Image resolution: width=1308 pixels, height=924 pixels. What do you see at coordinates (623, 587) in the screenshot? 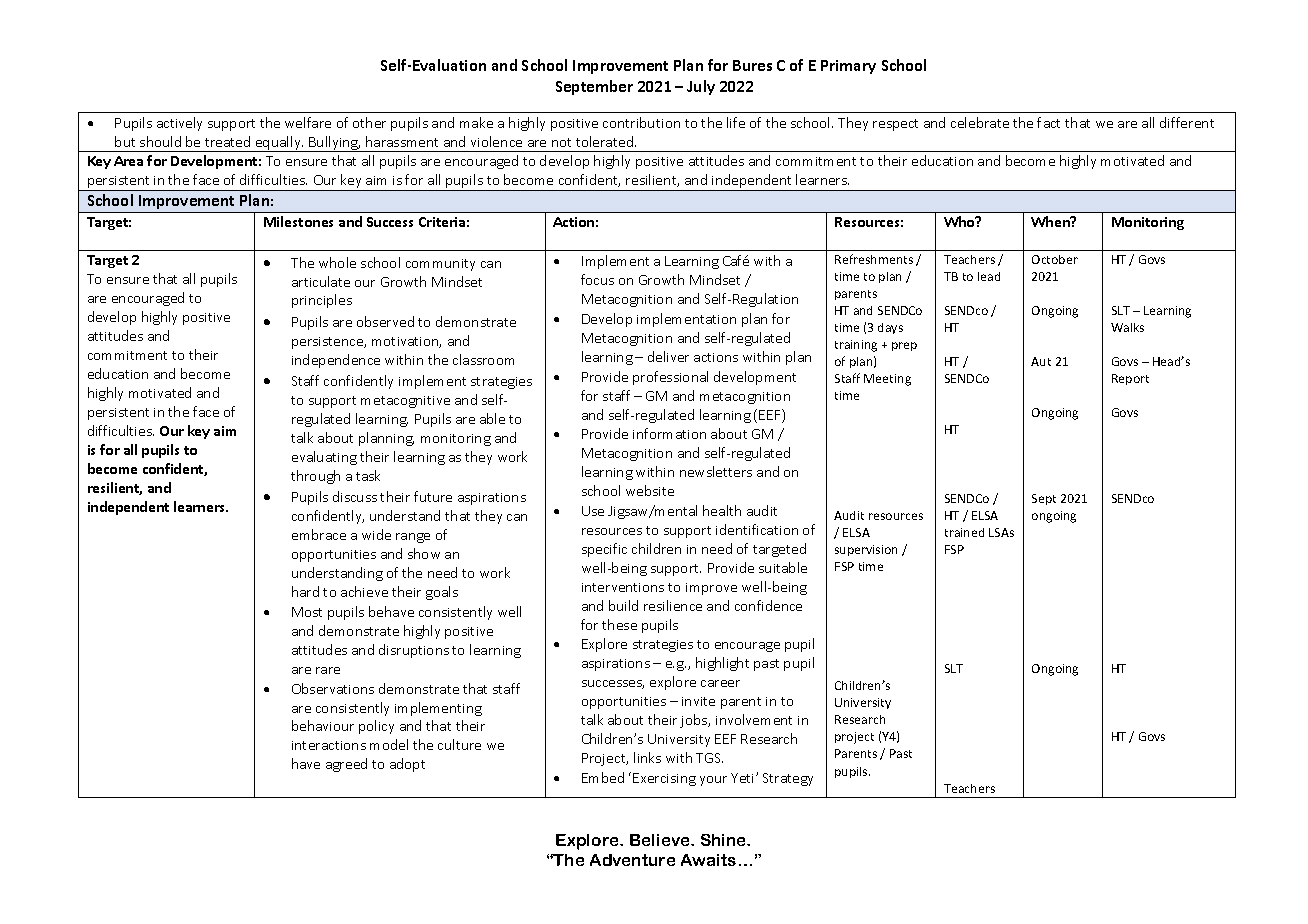
I see `interventions` at bounding box center [623, 587].
